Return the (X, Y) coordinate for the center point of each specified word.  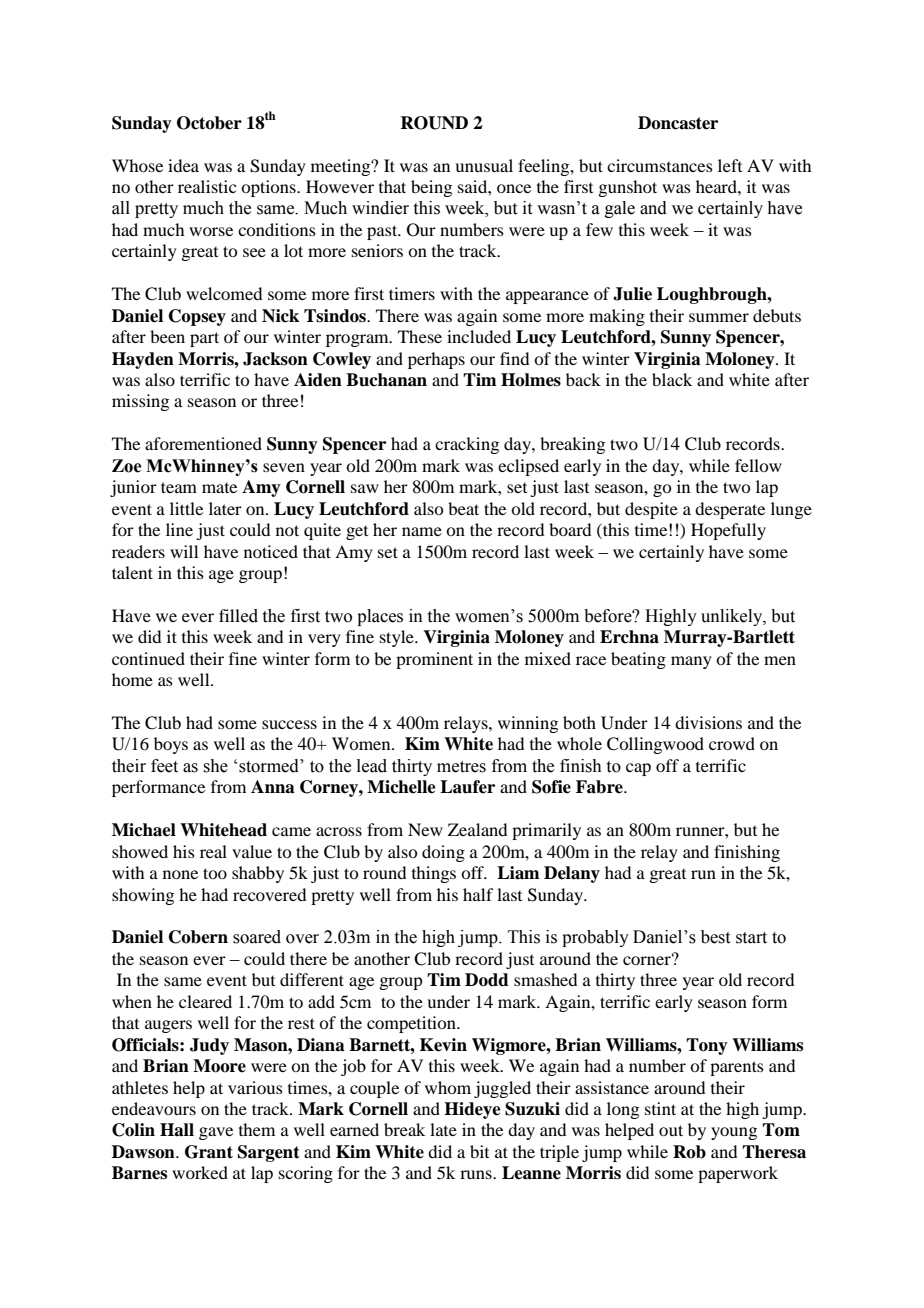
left (730, 165)
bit (479, 1151)
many (691, 662)
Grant (209, 1152)
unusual (484, 165)
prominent (434, 660)
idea (183, 165)
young (734, 1133)
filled (238, 616)
